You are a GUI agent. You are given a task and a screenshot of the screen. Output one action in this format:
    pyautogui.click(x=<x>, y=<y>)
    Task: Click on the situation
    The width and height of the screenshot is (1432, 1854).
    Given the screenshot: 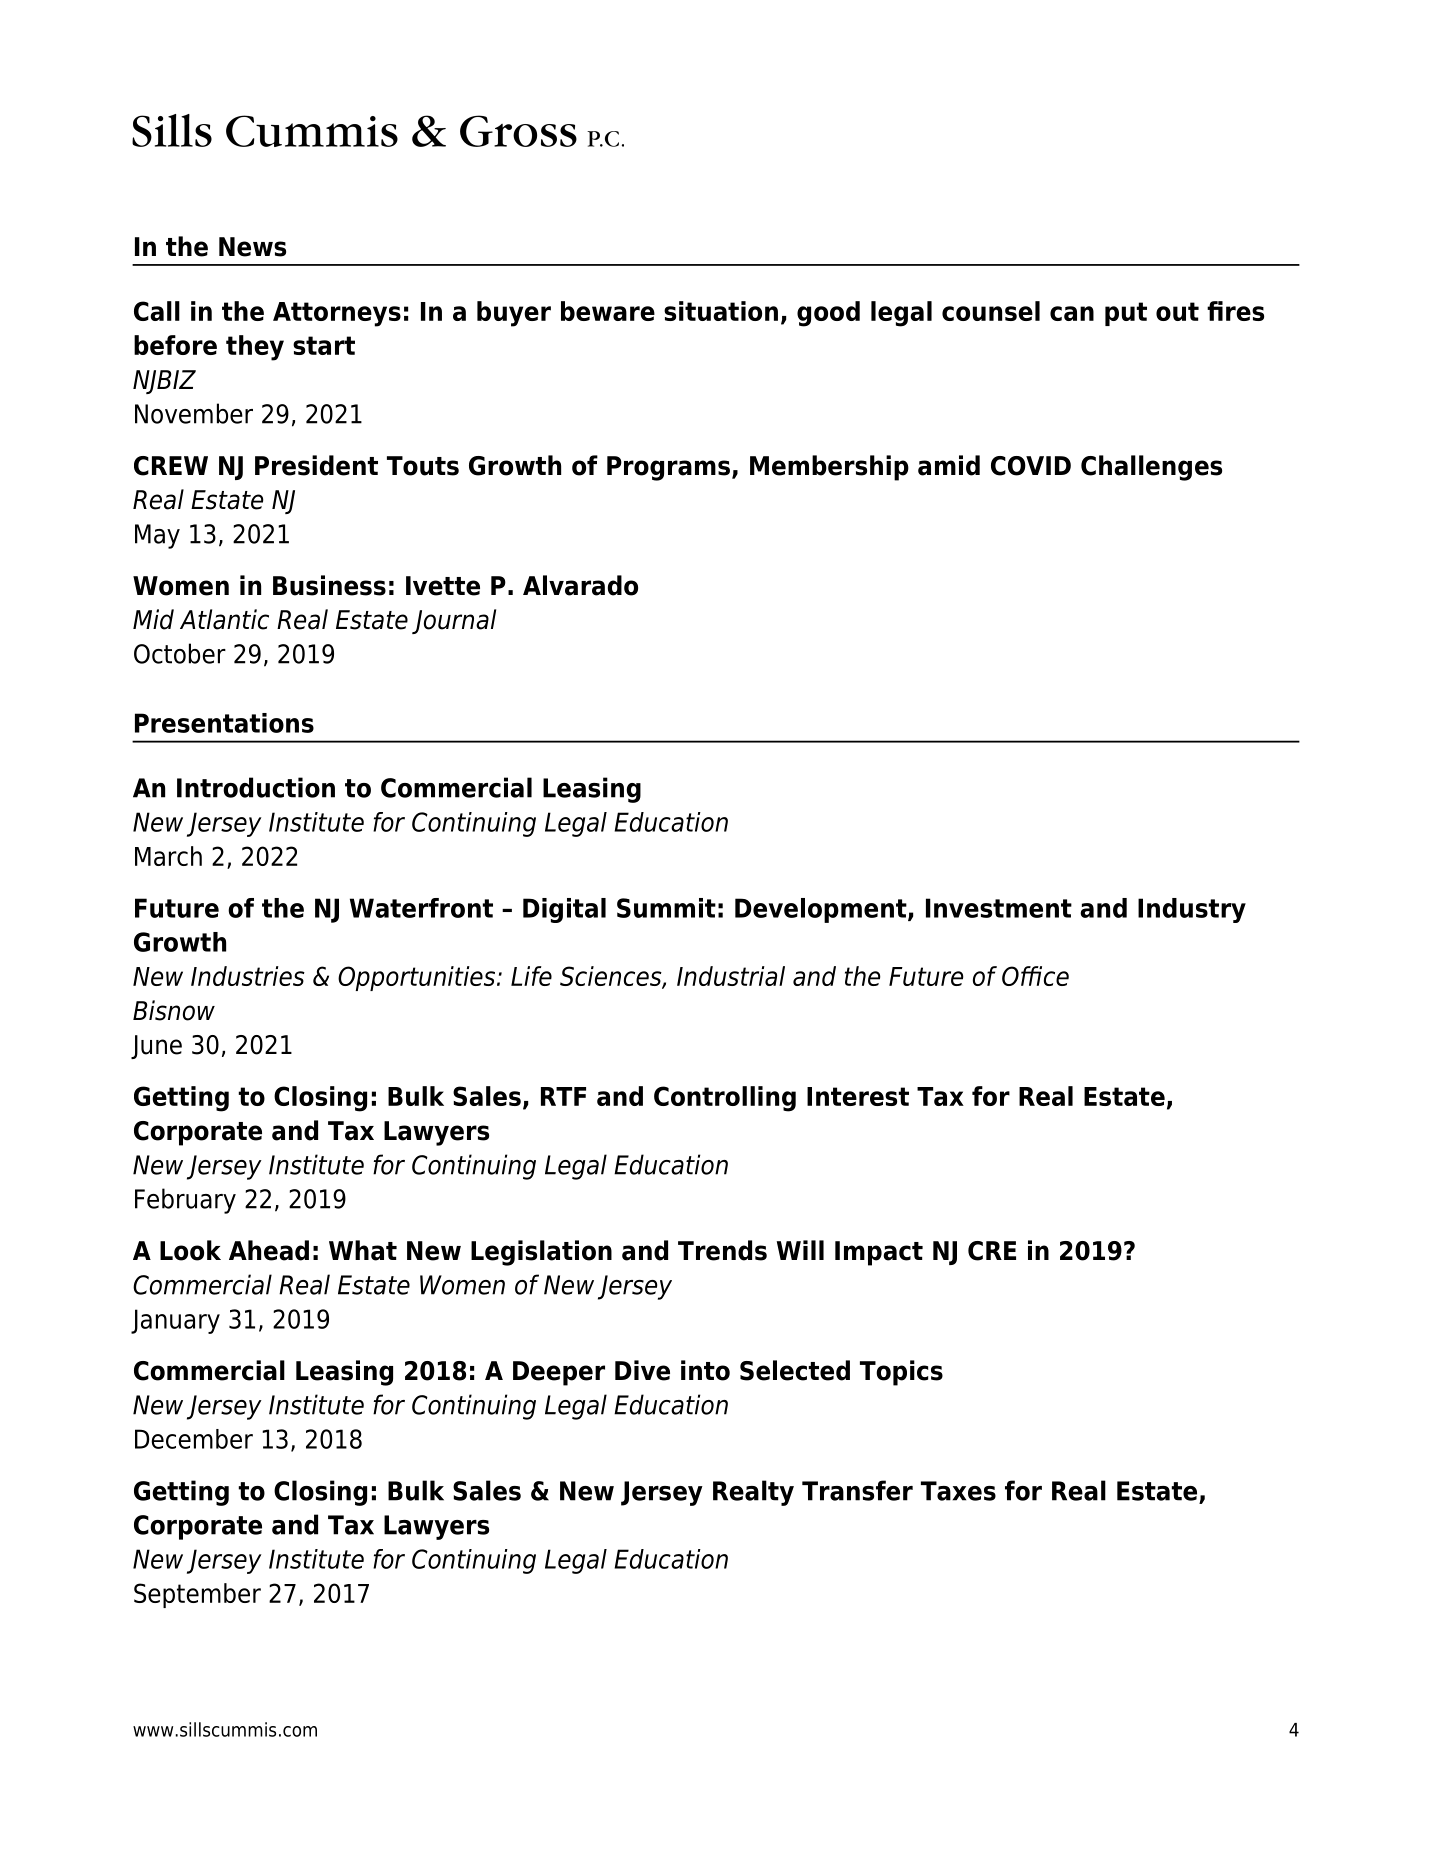 What is the action you would take?
    pyautogui.click(x=721, y=311)
